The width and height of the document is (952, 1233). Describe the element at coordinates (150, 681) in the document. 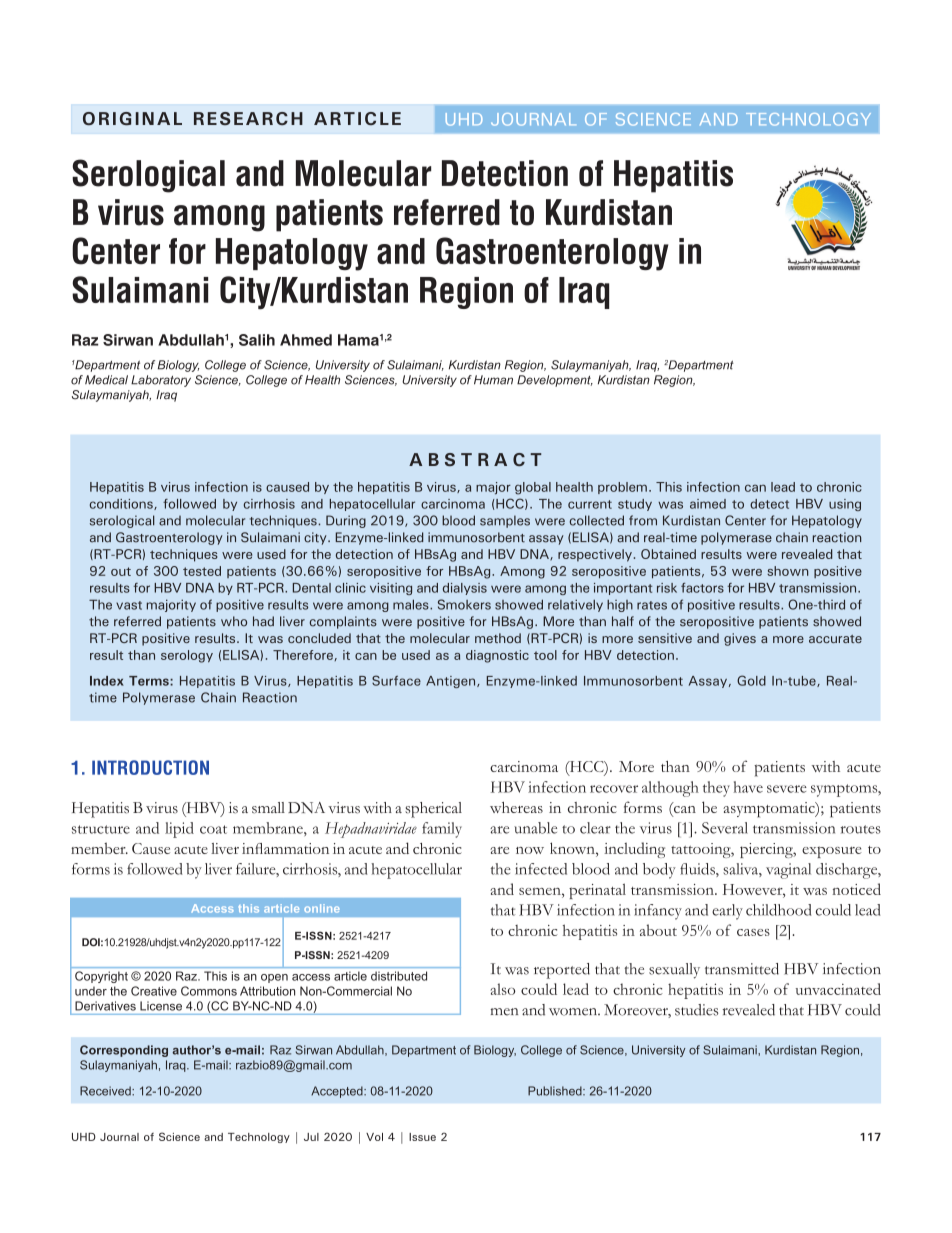

I see `Terms` at that location.
